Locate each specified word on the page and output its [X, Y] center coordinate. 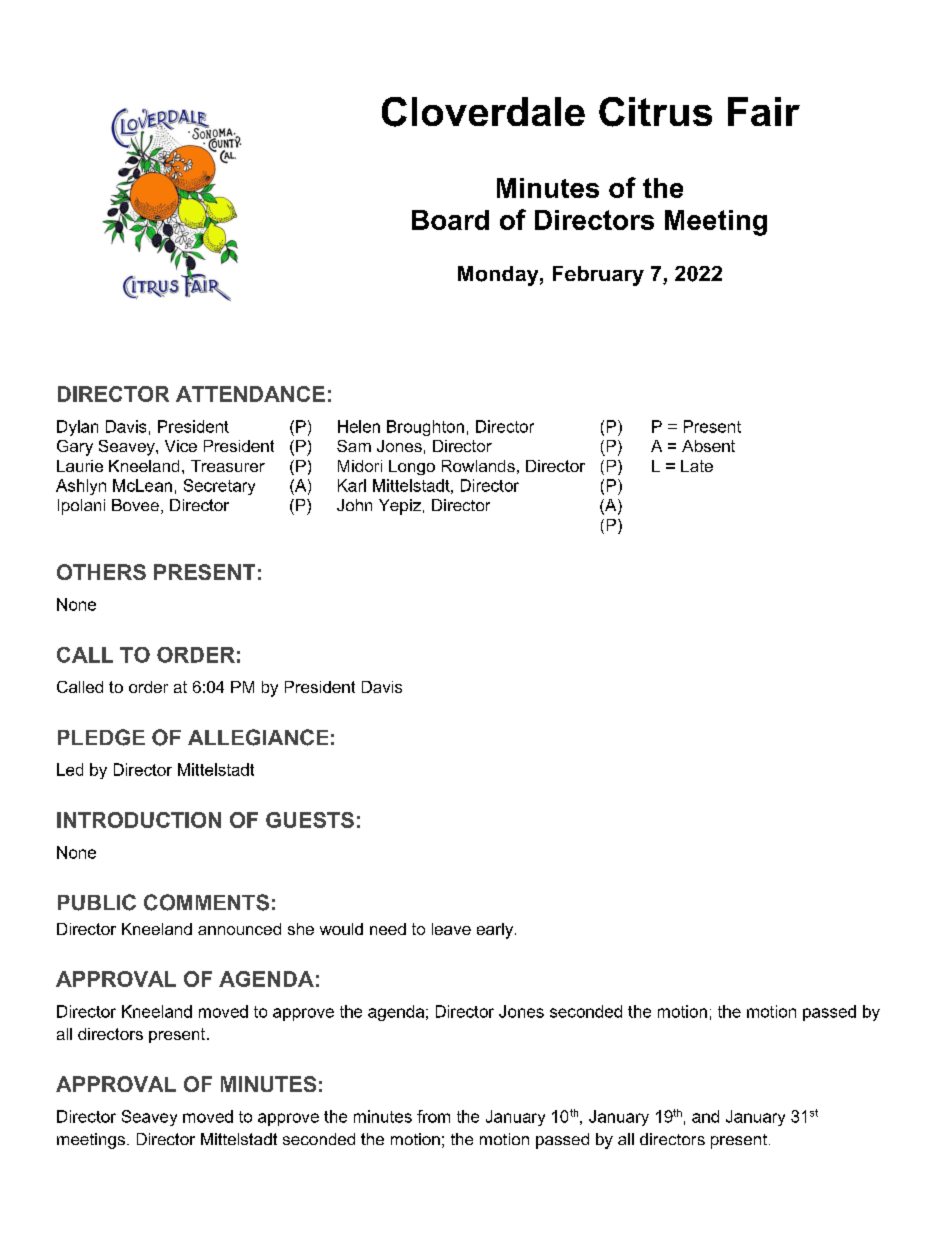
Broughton [425, 428]
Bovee [135, 505]
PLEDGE [101, 737]
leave [451, 929]
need [388, 929]
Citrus [655, 112]
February [598, 276]
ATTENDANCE [250, 394]
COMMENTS [206, 902]
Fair [764, 111]
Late [697, 466]
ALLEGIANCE [258, 737]
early [496, 931]
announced [239, 929]
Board [450, 220]
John [354, 505]
